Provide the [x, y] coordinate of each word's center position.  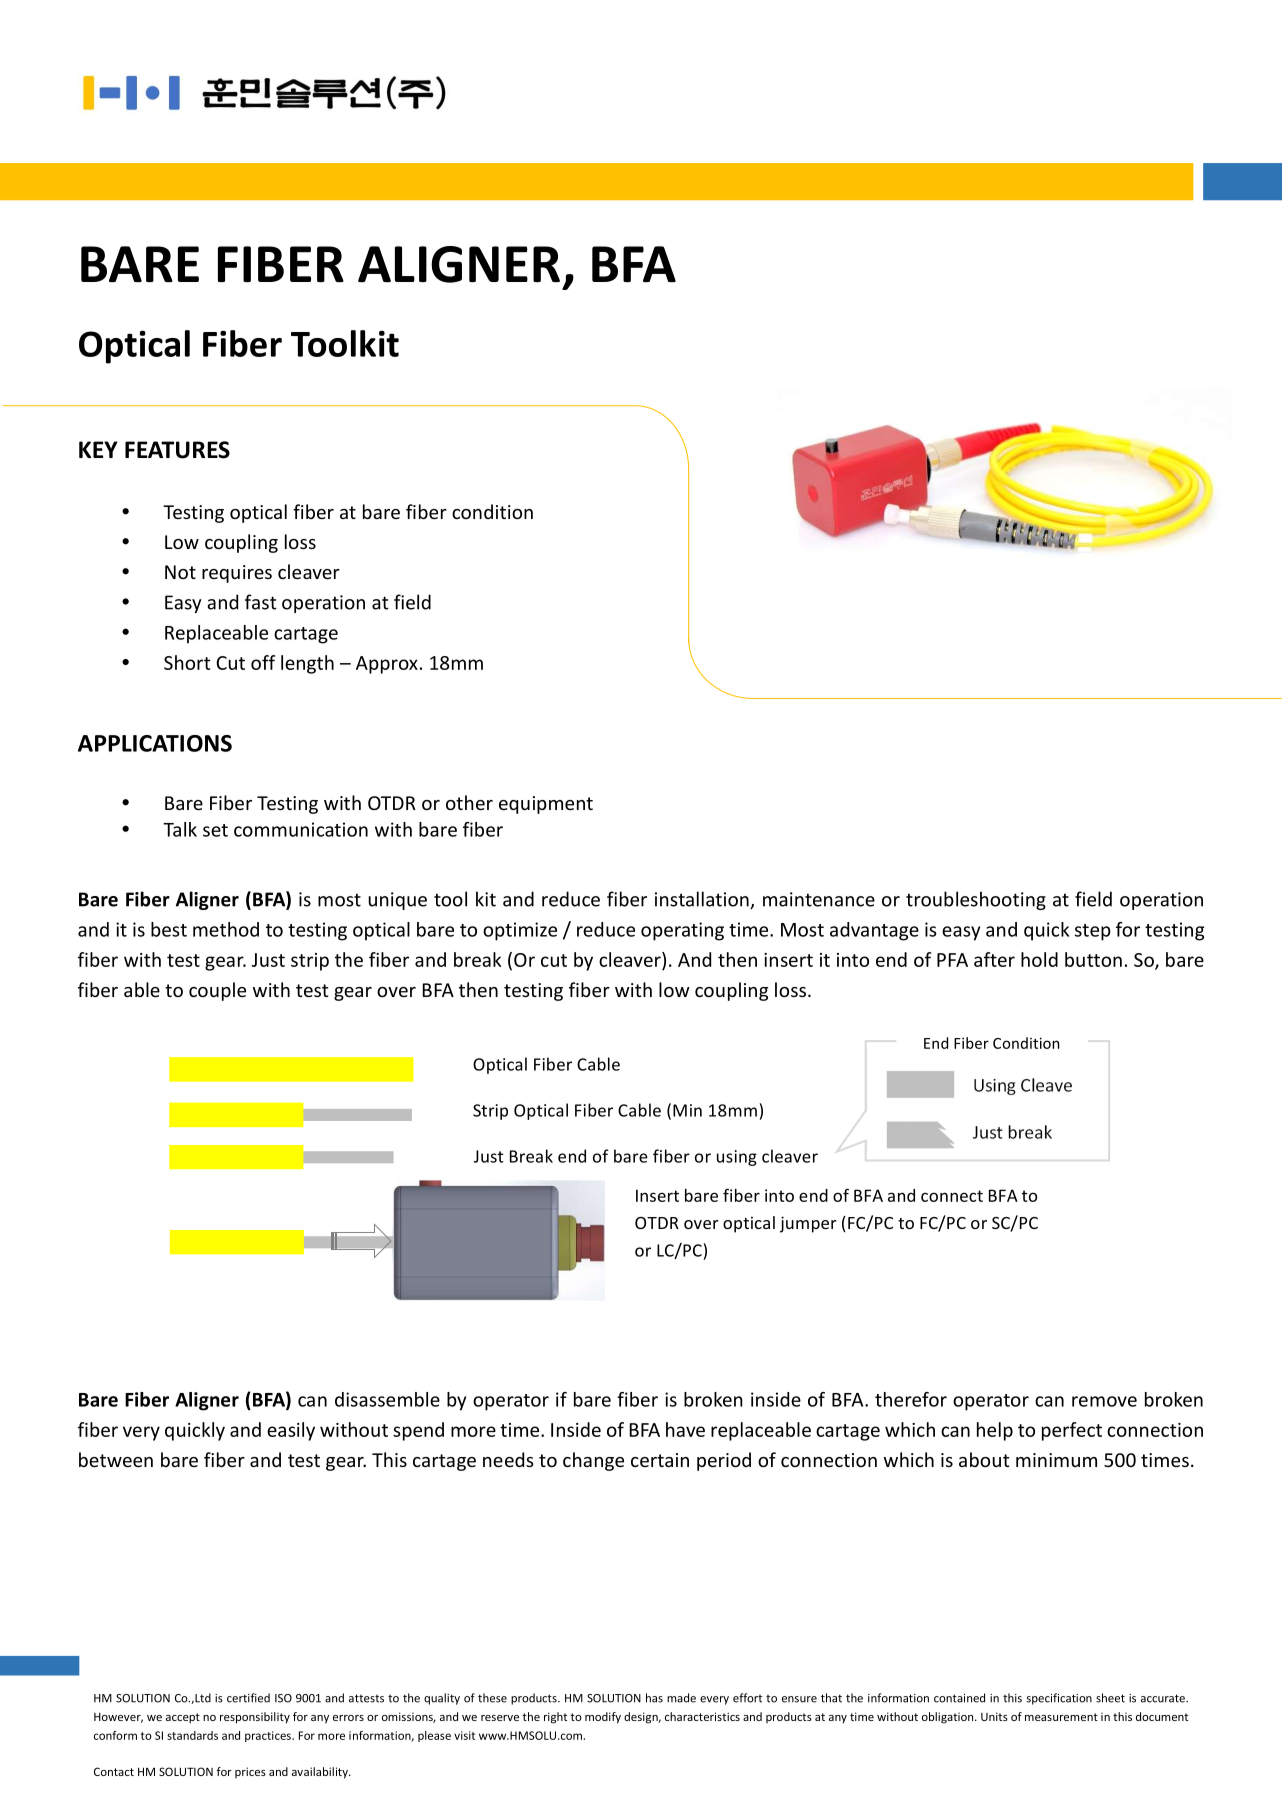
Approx [387, 665]
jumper [808, 1224]
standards [192, 1735]
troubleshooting [976, 900]
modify [603, 1718]
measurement [1061, 1717]
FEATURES [177, 450]
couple [217, 991]
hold [1039, 959]
